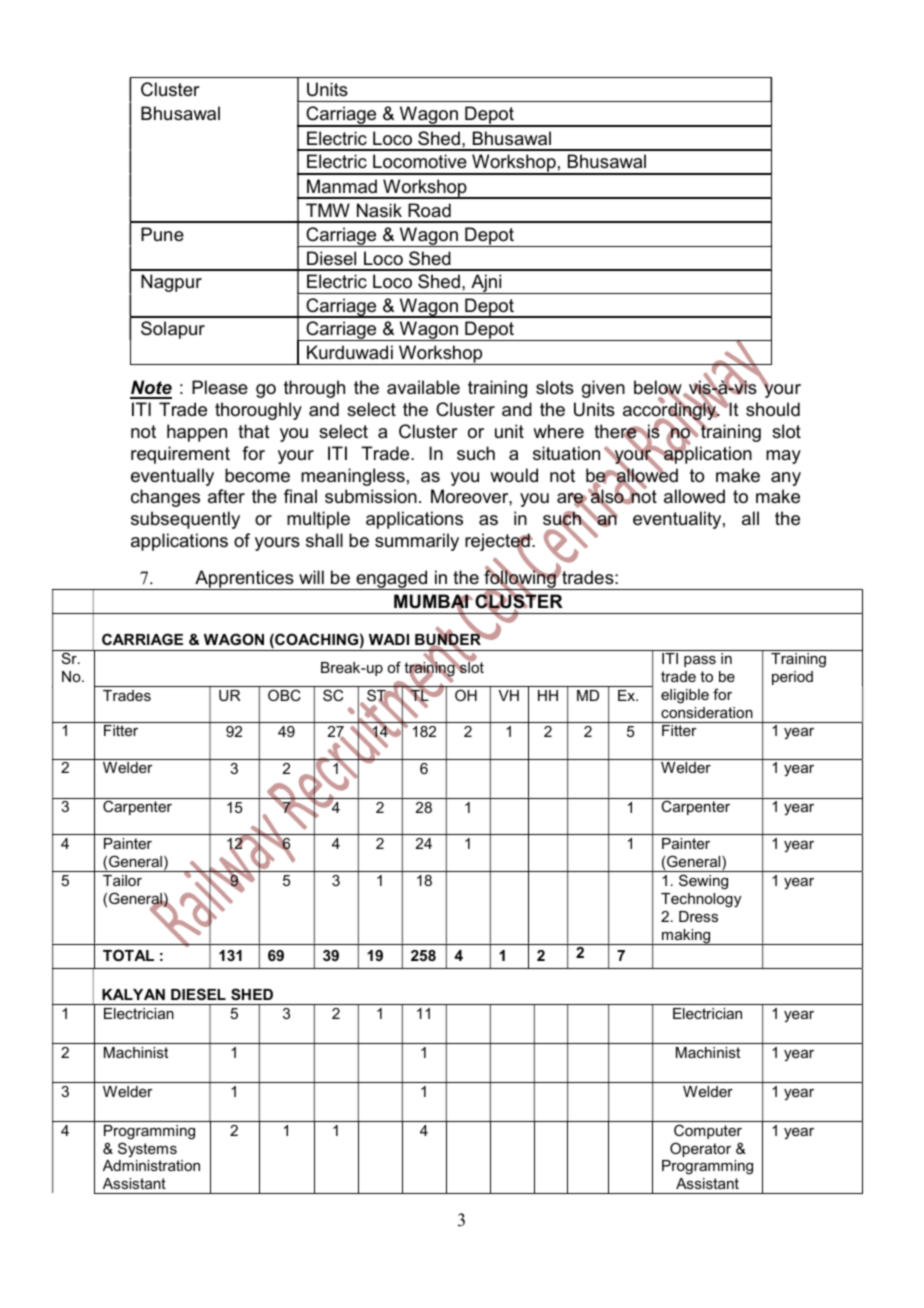  What do you see at coordinates (185, 520) in the screenshot?
I see `subsequently` at bounding box center [185, 520].
